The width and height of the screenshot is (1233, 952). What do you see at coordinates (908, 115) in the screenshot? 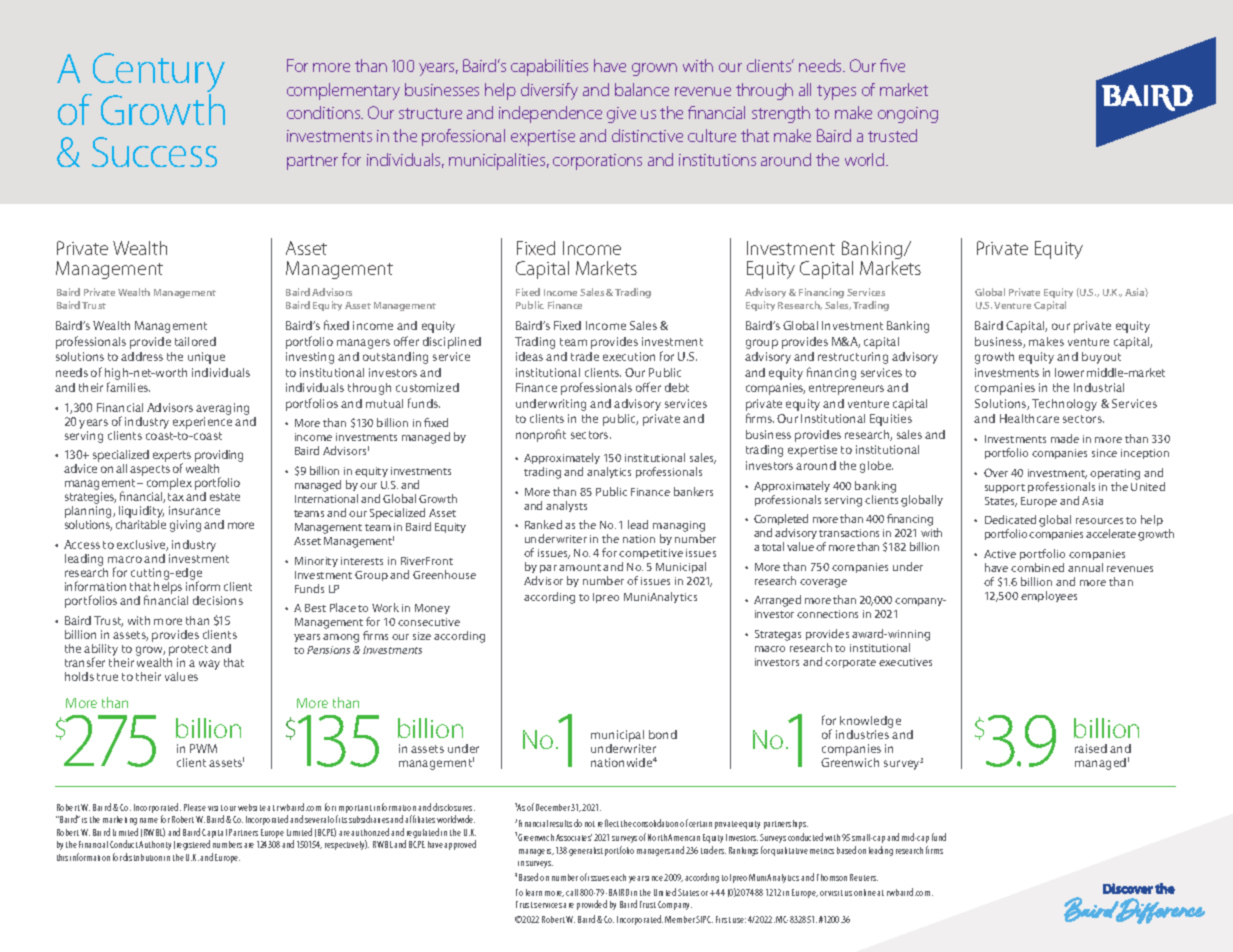
I see `ongoing` at bounding box center [908, 115].
